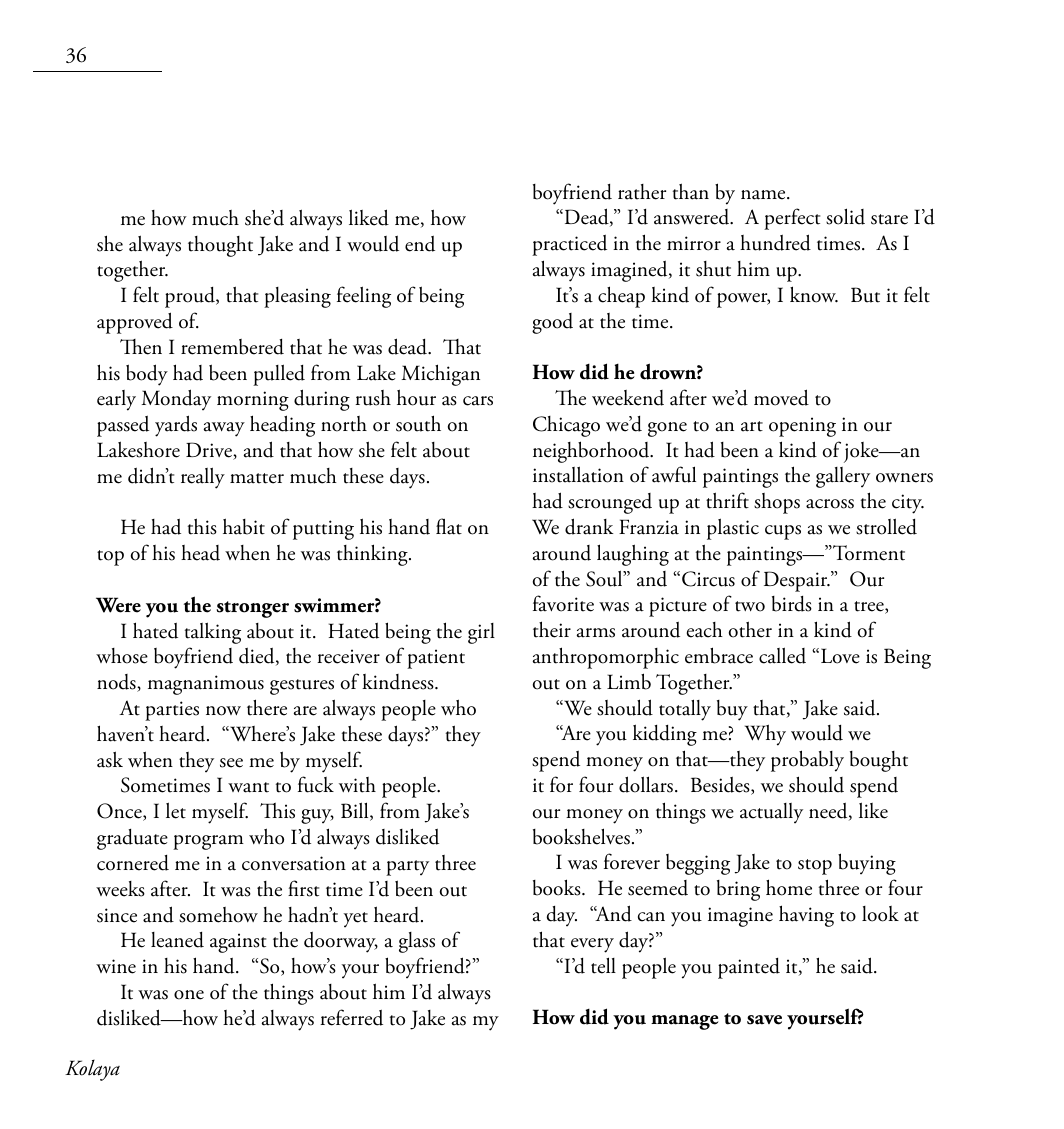 The height and width of the page is (1129, 1064). What do you see at coordinates (176, 399) in the page?
I see `Monday` at bounding box center [176, 399].
